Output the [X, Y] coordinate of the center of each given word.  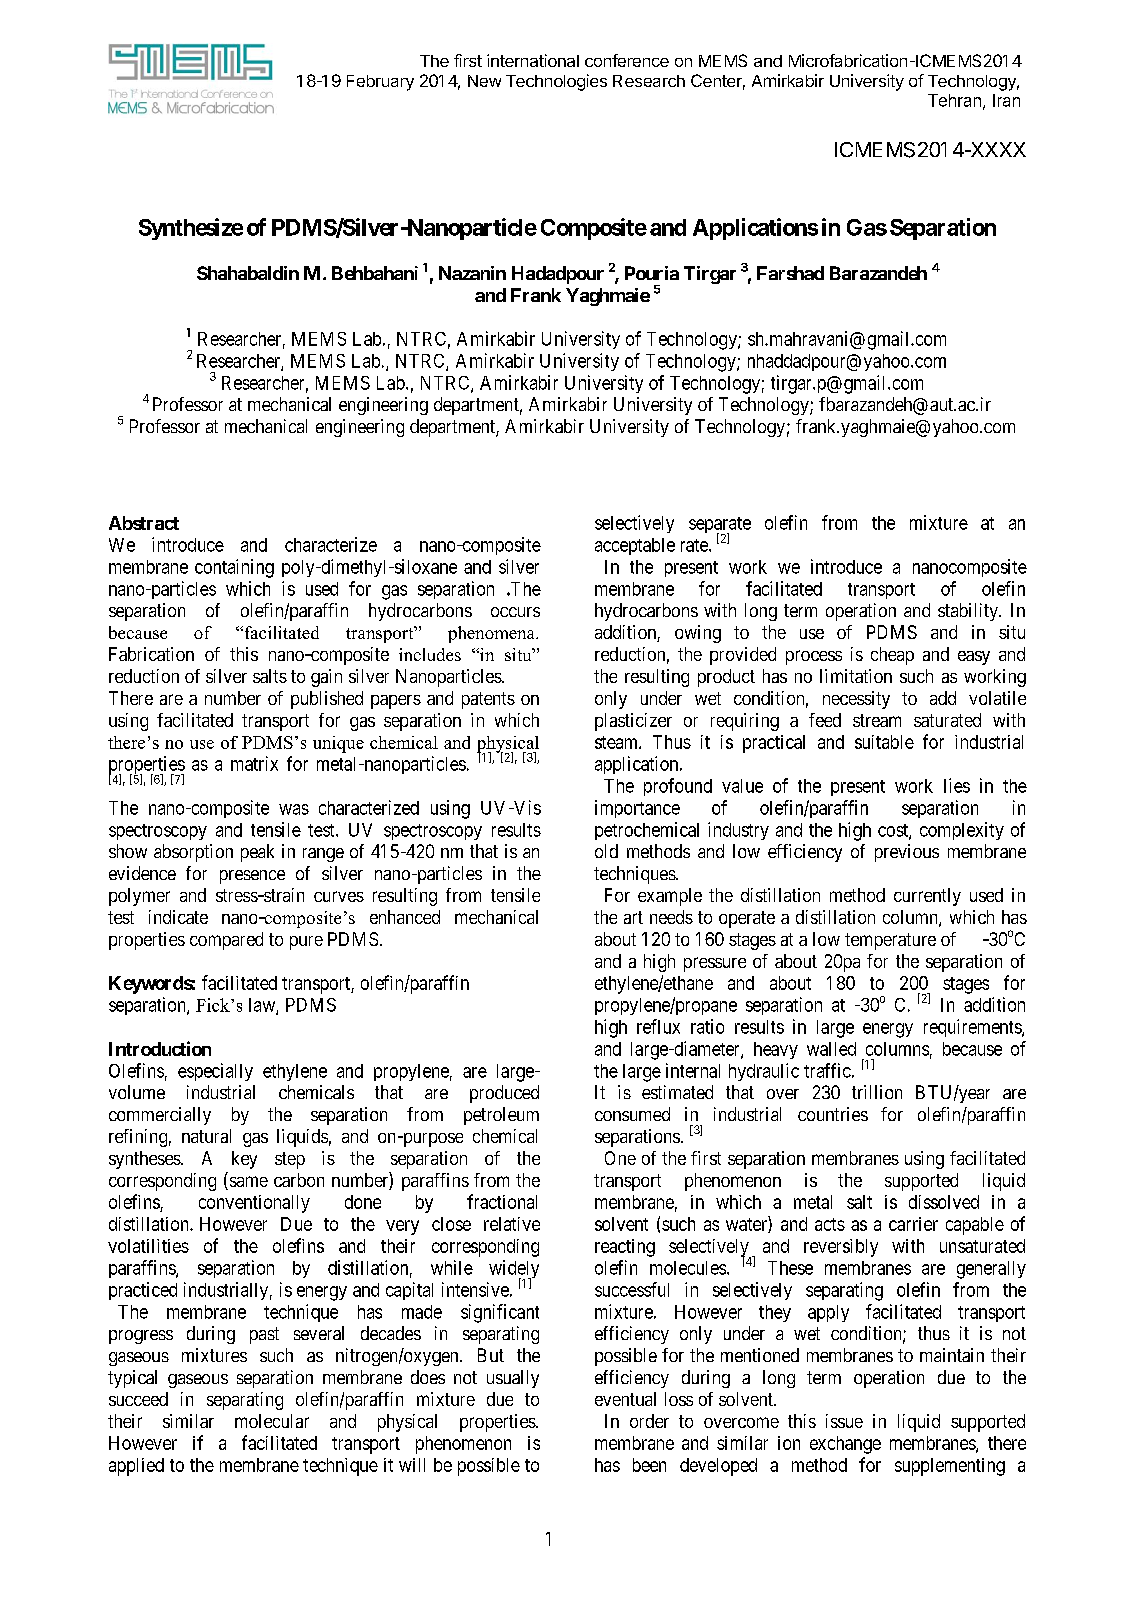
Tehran [954, 100]
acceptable [635, 546]
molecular [272, 1421]
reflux [658, 1026]
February [380, 83]
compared [226, 941]
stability [969, 612]
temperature [890, 941]
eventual [625, 1399]
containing [234, 568]
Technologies [556, 82]
